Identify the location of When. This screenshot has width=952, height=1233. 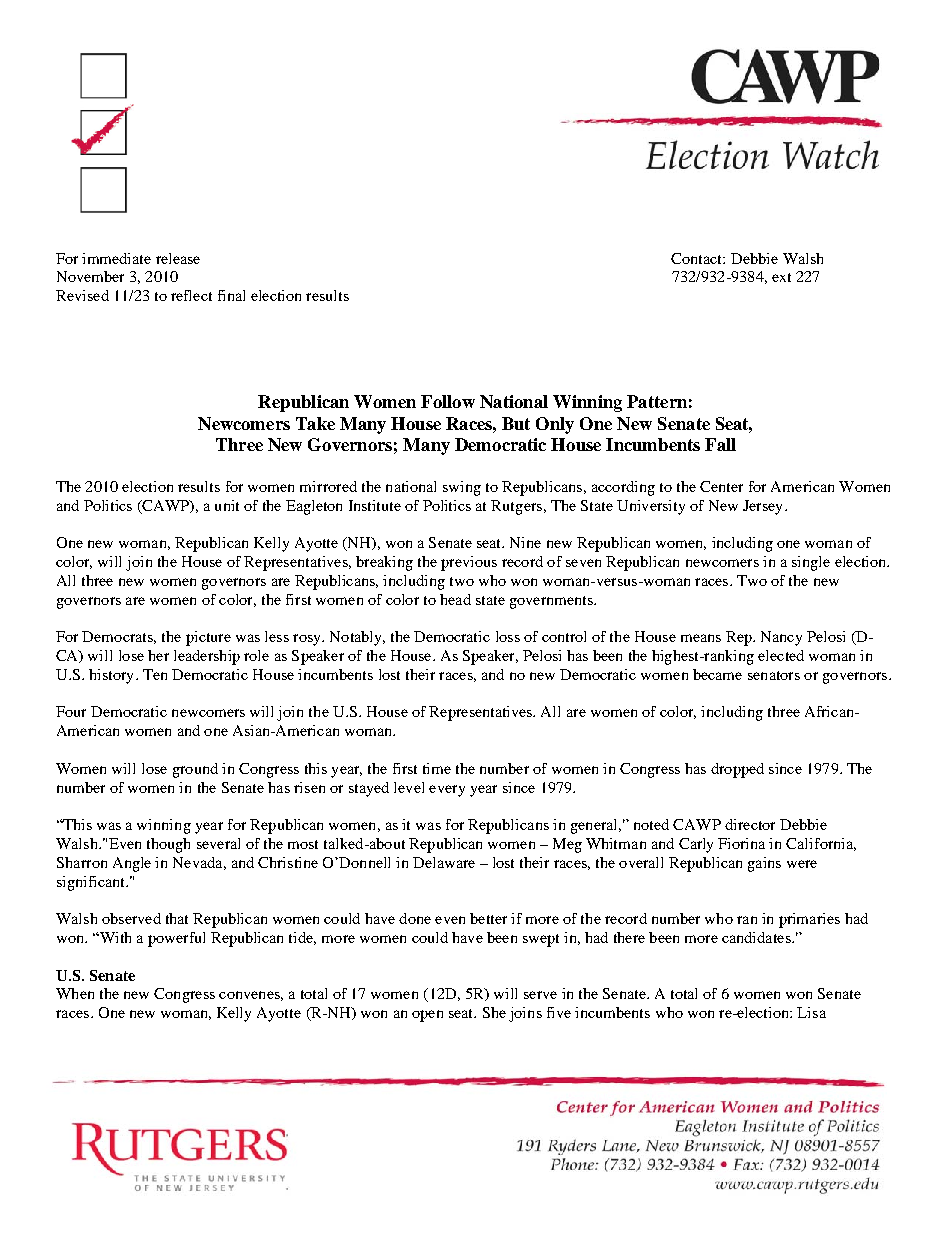
(75, 993).
